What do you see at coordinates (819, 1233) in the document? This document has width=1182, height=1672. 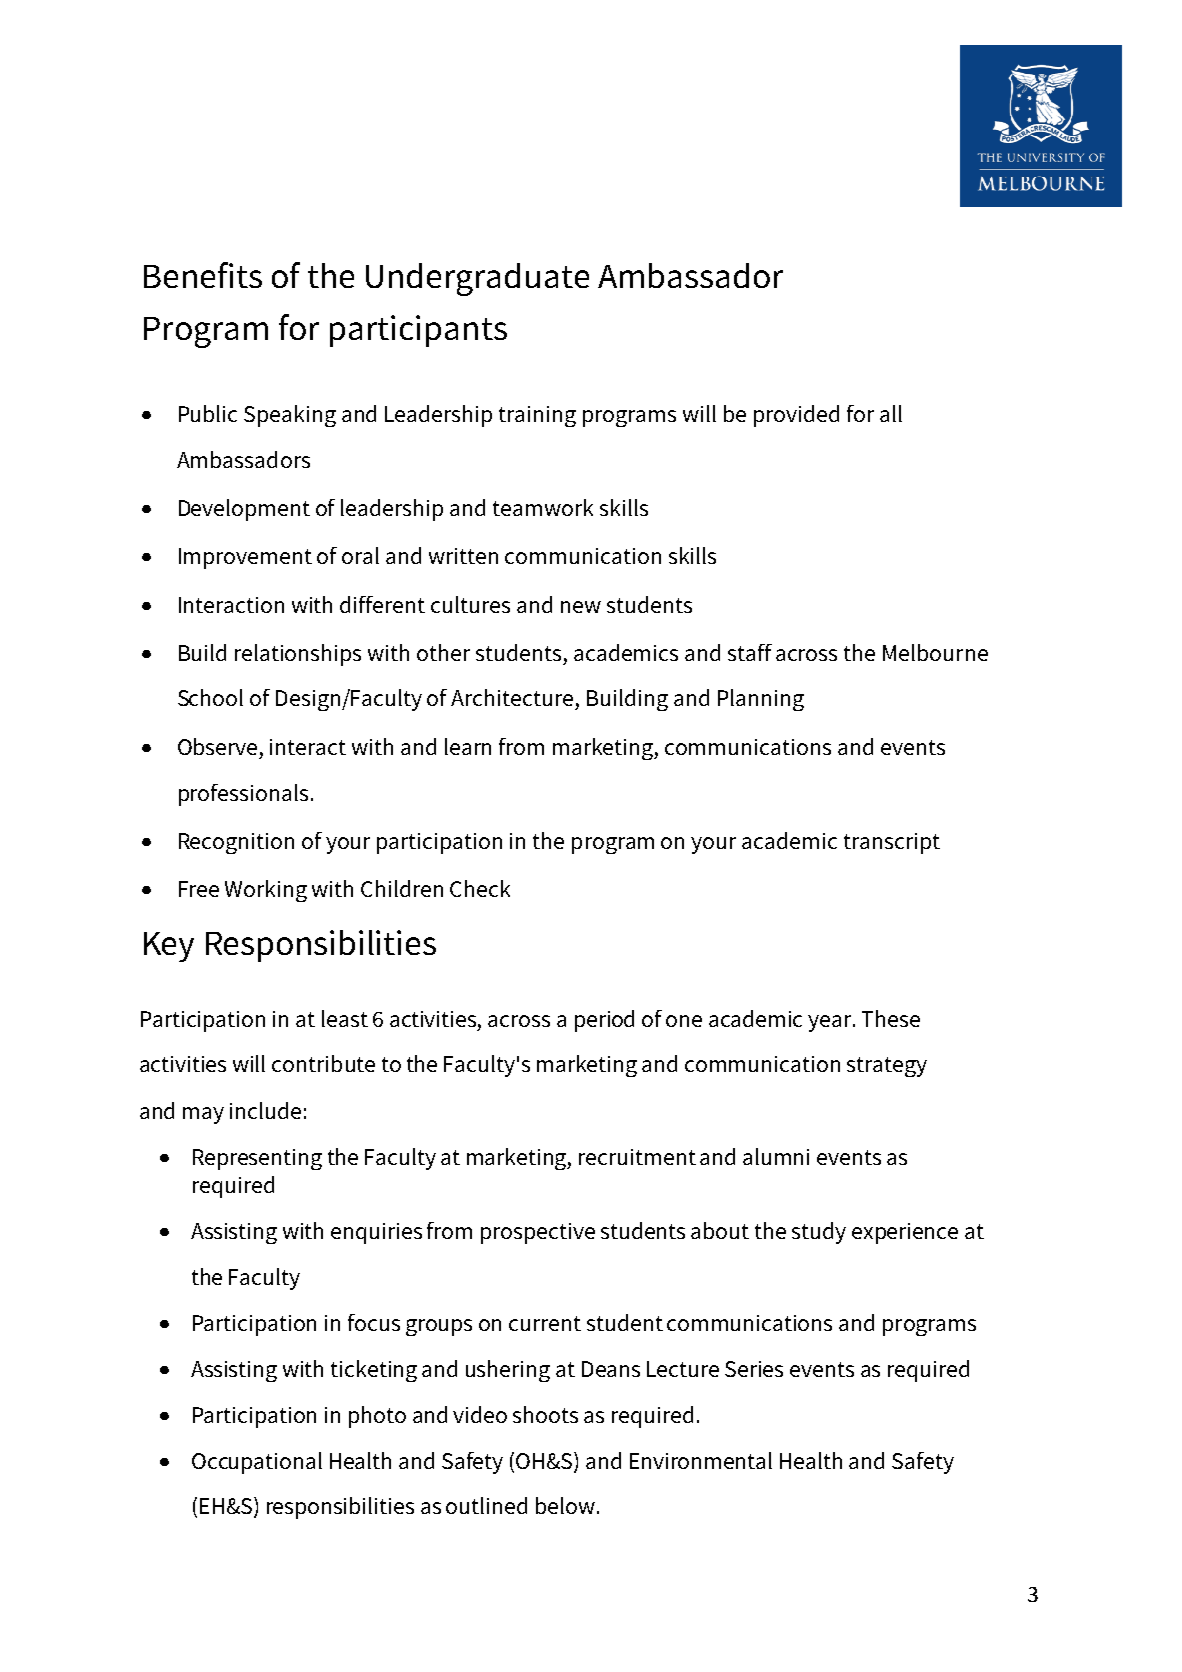 I see `study` at bounding box center [819, 1233].
